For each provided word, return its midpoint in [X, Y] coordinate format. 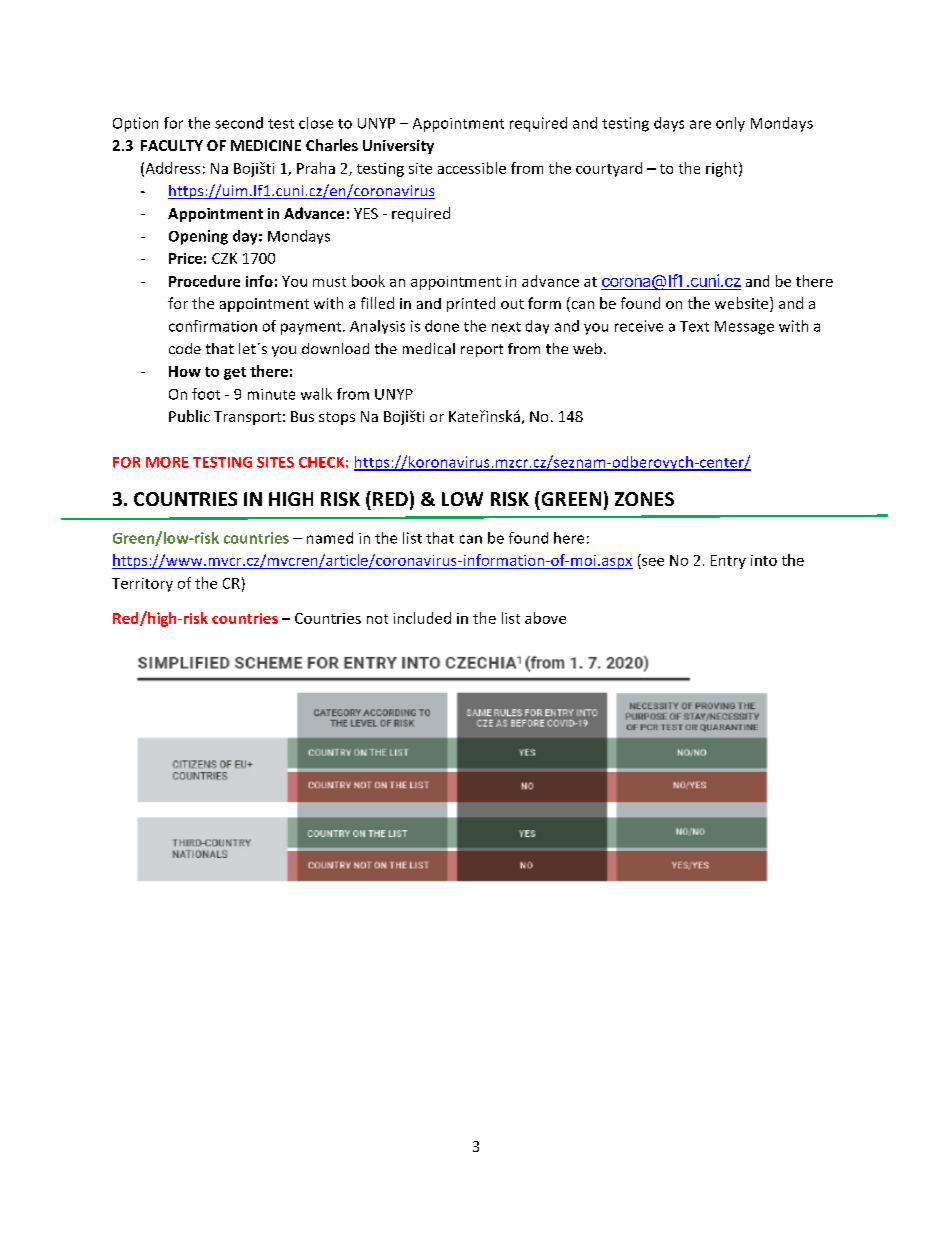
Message [744, 328]
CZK [224, 258]
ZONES [644, 499]
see [653, 562]
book [368, 281]
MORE [167, 462]
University [398, 147]
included [422, 618]
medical [429, 348]
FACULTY [172, 145]
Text [694, 326]
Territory [142, 585]
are [700, 124]
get [235, 373]
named [330, 538]
